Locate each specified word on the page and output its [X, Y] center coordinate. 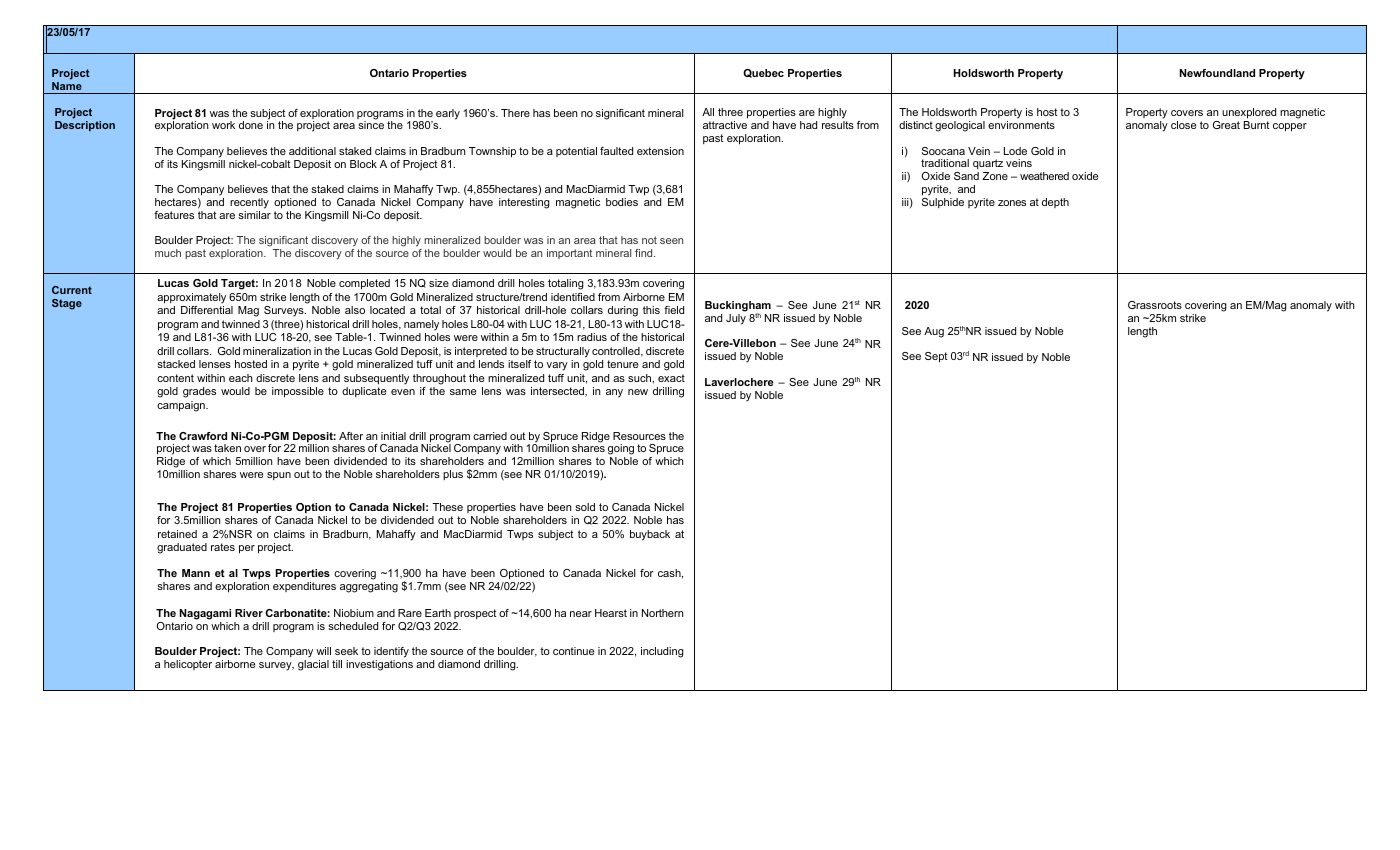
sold [585, 507]
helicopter [188, 665]
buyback [650, 535]
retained [177, 534]
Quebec [763, 73]
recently [249, 203]
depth [1055, 203]
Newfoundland [1217, 73]
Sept [936, 357]
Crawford [203, 436]
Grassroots [1155, 305]
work [223, 125]
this [651, 310]
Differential [207, 310]
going [621, 451]
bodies [622, 202]
